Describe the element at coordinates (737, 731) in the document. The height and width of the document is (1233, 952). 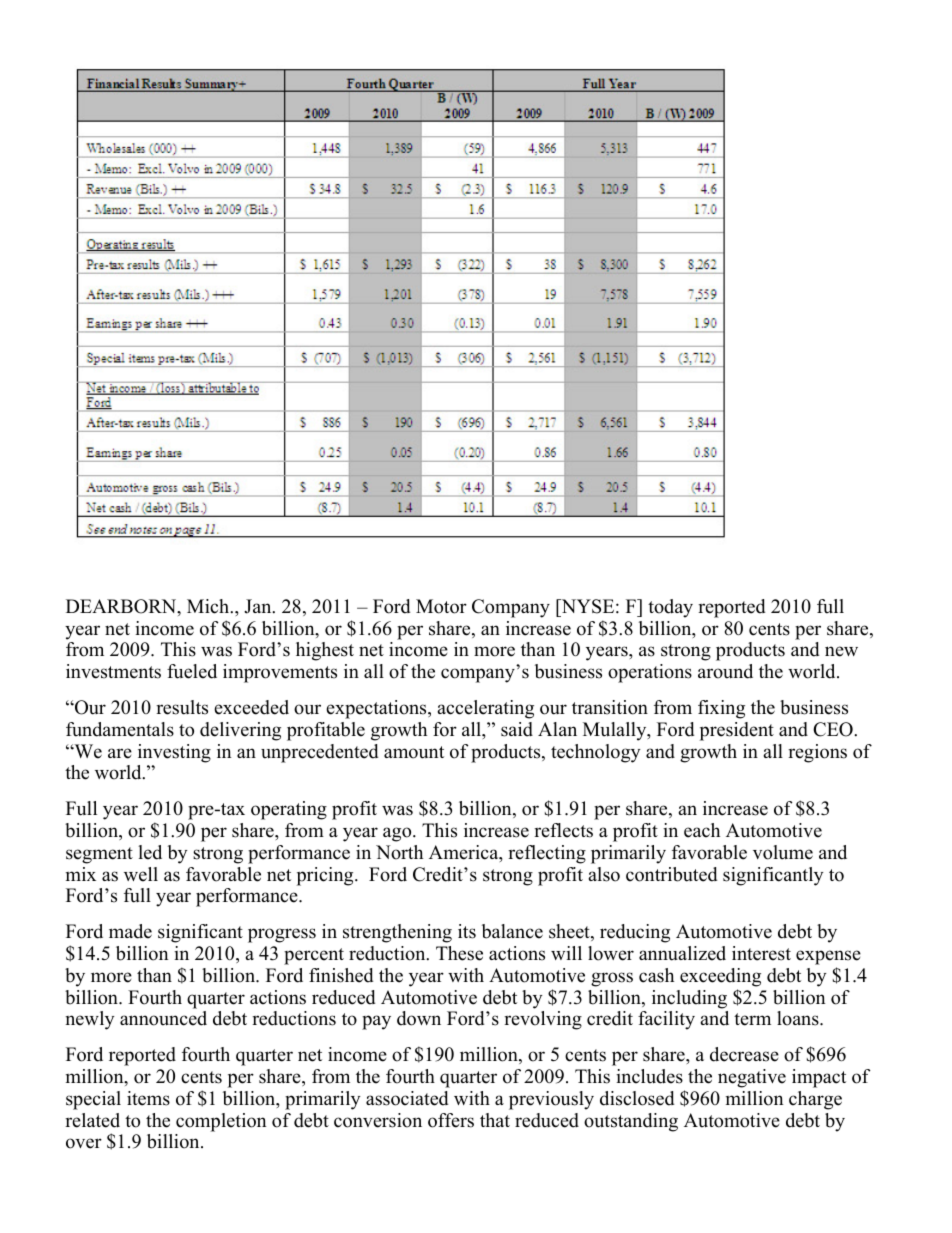
I see `president` at that location.
